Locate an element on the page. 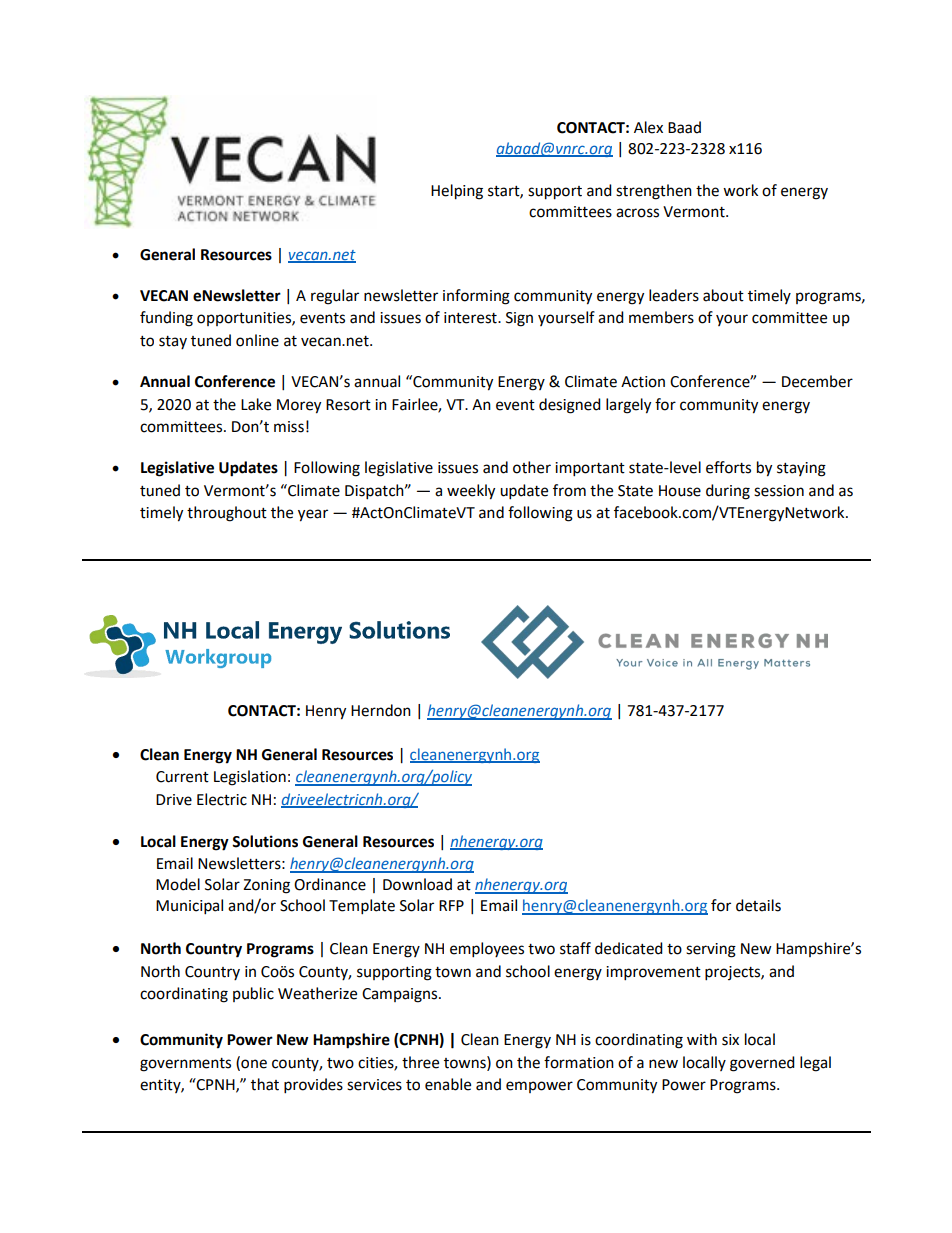 This page has width=952, height=1233. enable is located at coordinates (448, 1084).
